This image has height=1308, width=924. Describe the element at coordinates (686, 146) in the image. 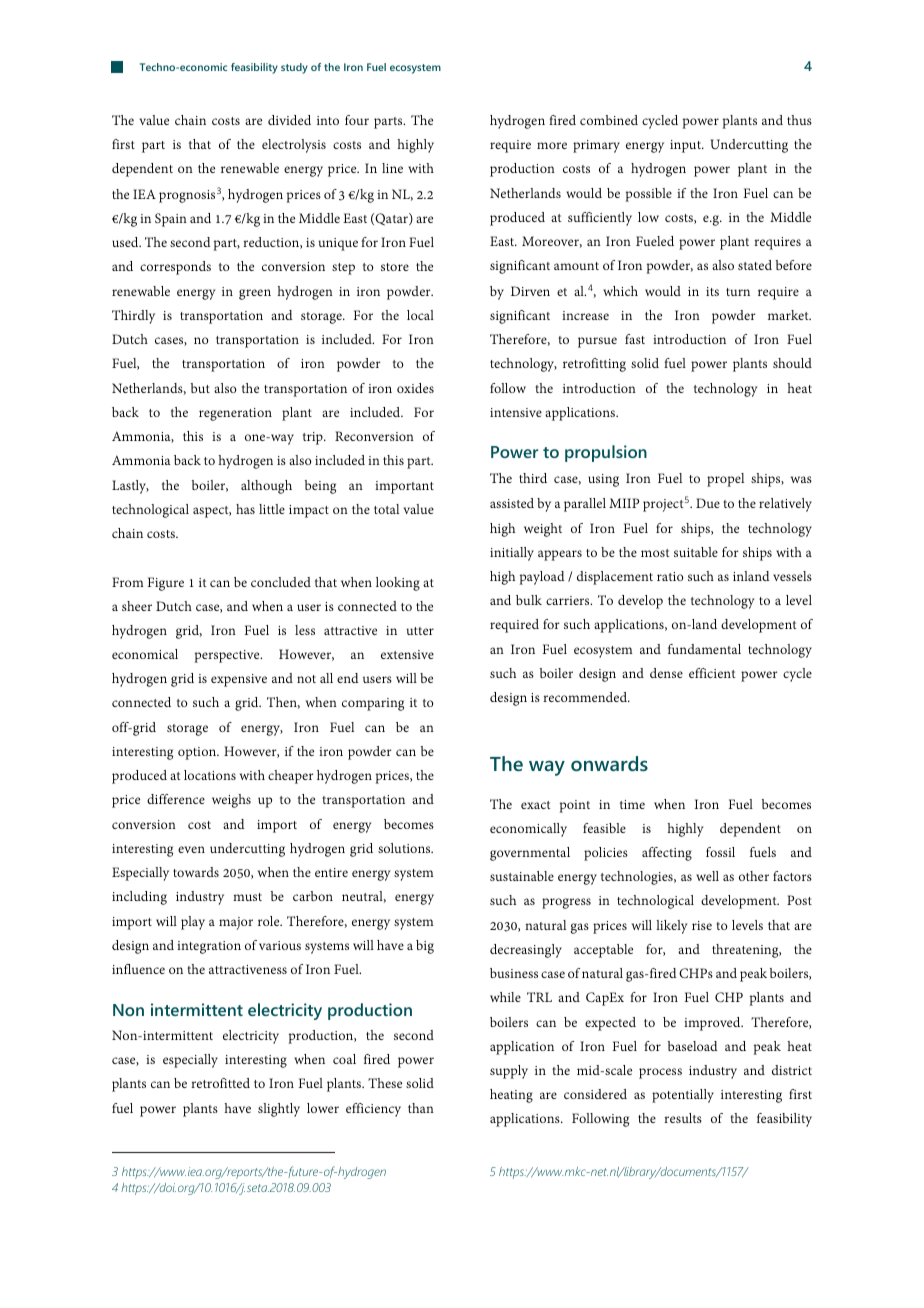

I see `input` at that location.
